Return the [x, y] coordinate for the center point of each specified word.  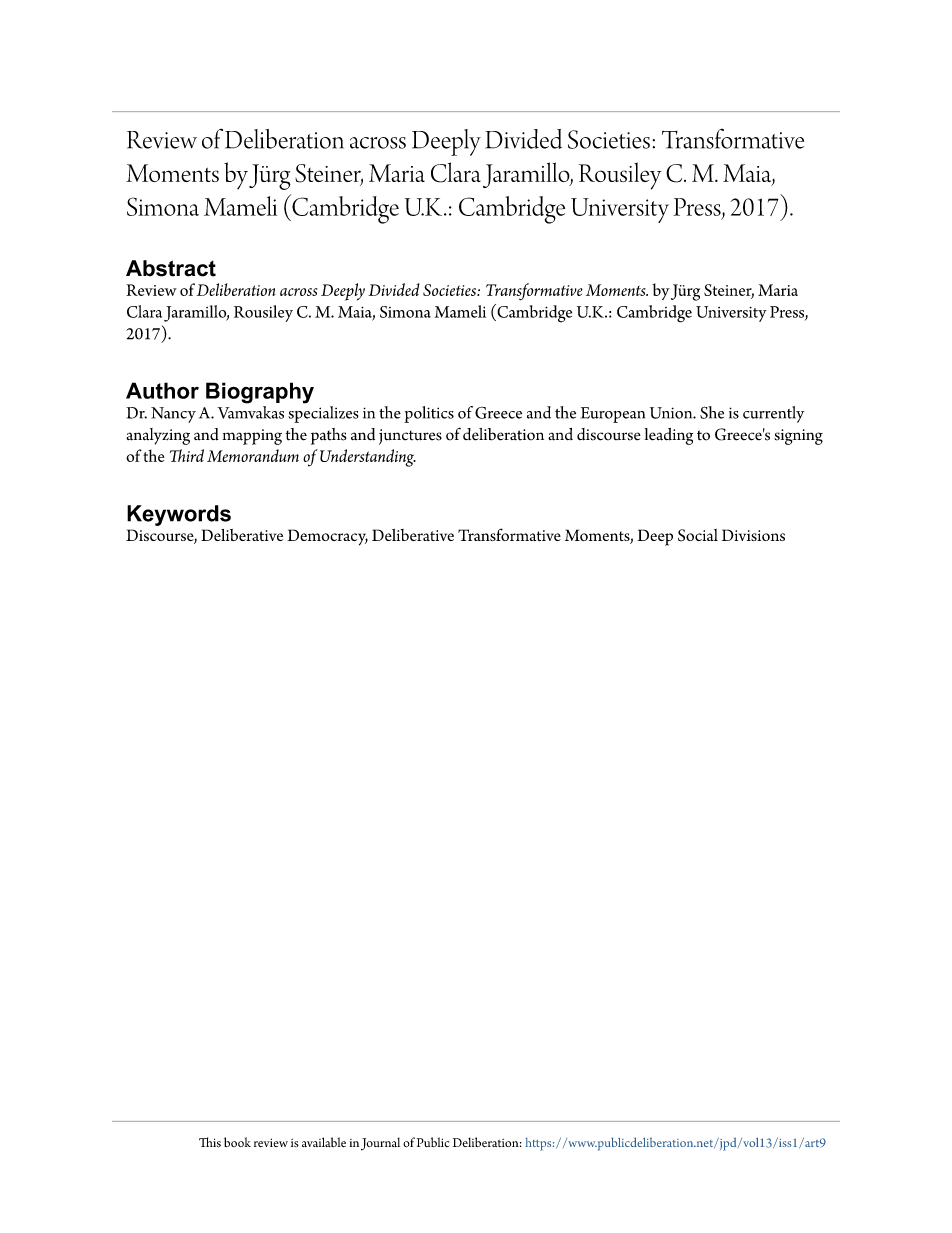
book [237, 1142]
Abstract [171, 268]
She [712, 412]
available [324, 1142]
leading [668, 436]
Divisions [753, 535]
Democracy [327, 537]
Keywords [179, 515]
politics [429, 414]
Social [698, 535]
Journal [380, 1143]
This [210, 1142]
